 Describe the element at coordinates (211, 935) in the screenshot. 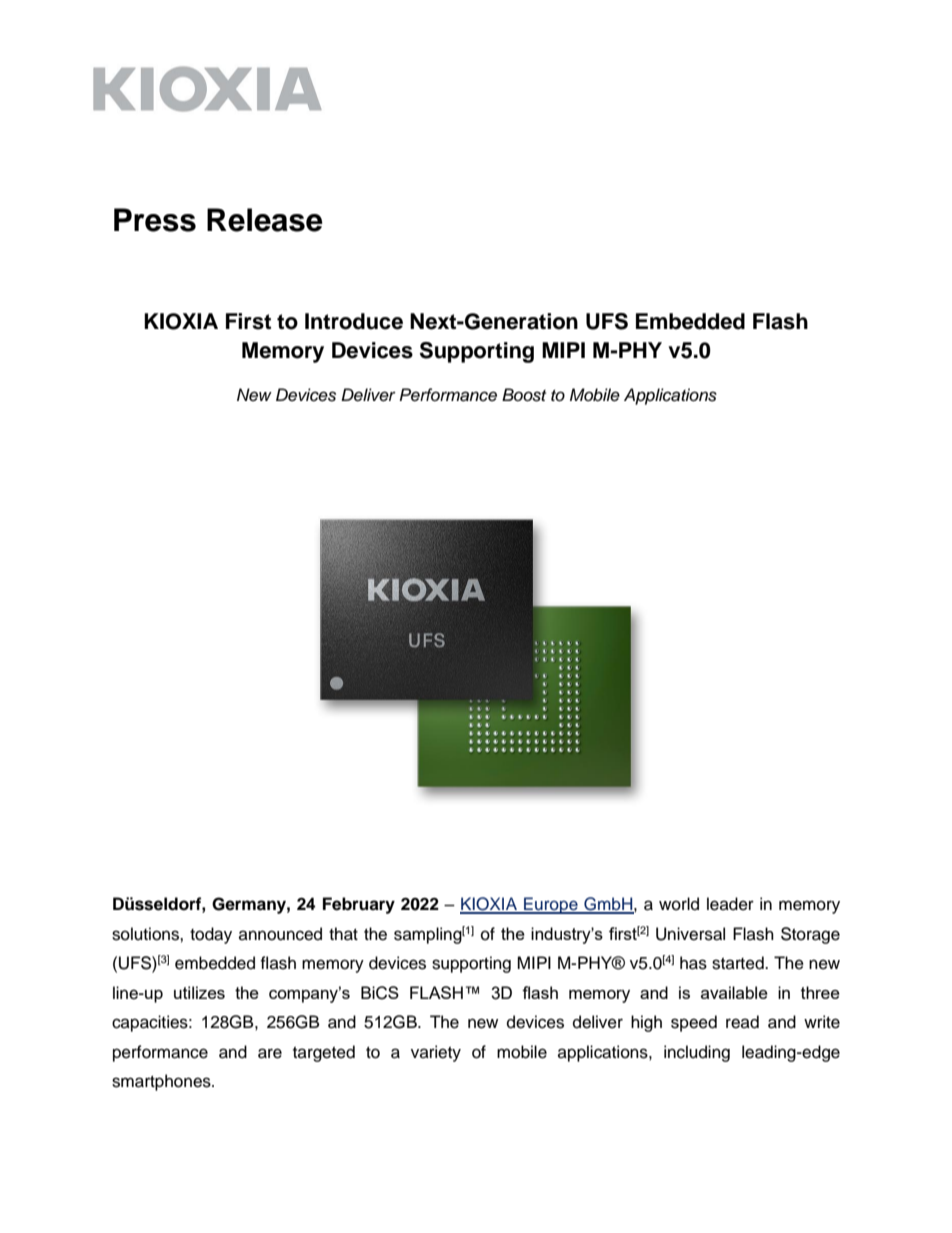

I see `today` at that location.
